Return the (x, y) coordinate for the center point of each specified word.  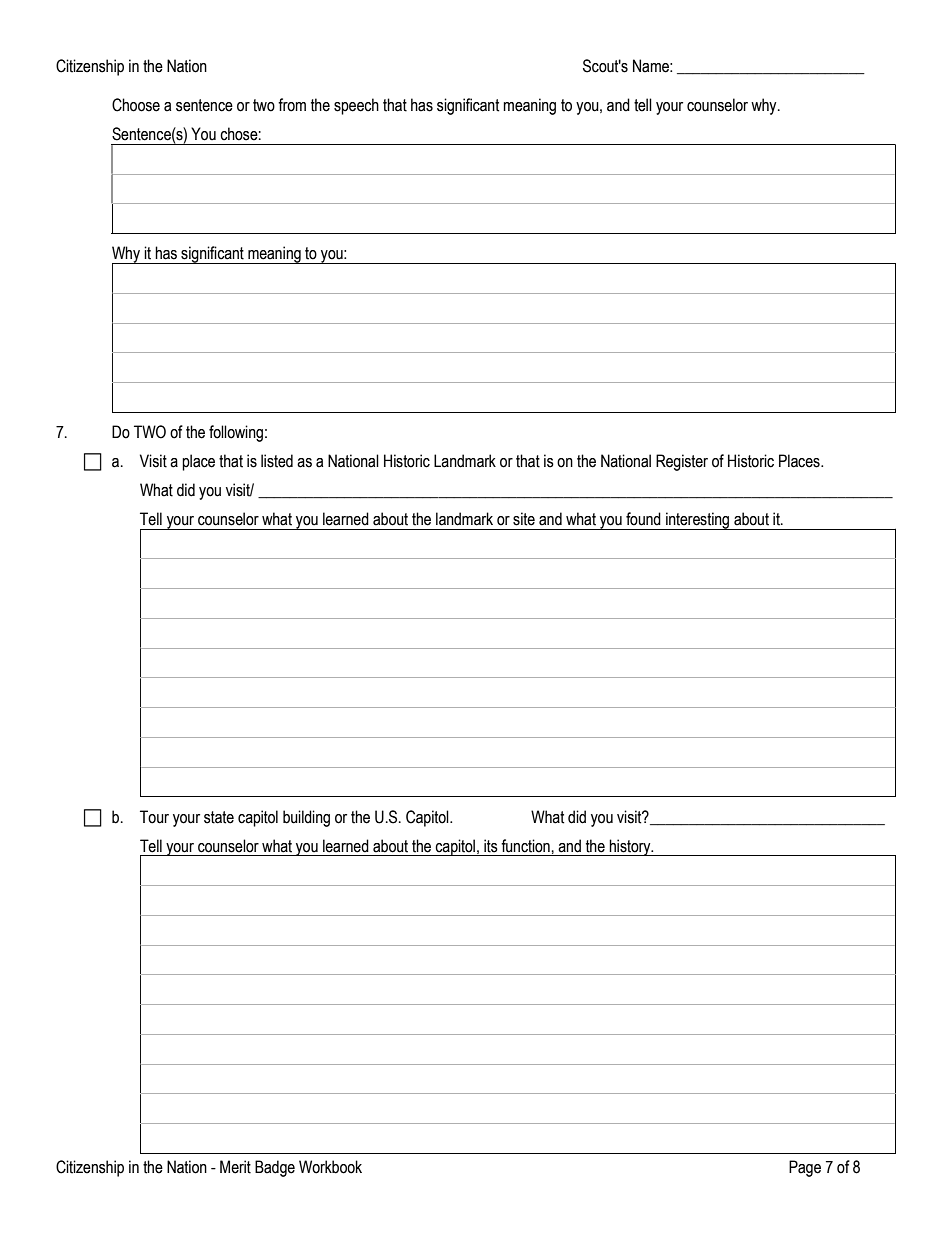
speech (356, 106)
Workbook (330, 1167)
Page (805, 1168)
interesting (698, 521)
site (524, 519)
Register (682, 462)
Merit (235, 1167)
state (219, 817)
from (292, 105)
